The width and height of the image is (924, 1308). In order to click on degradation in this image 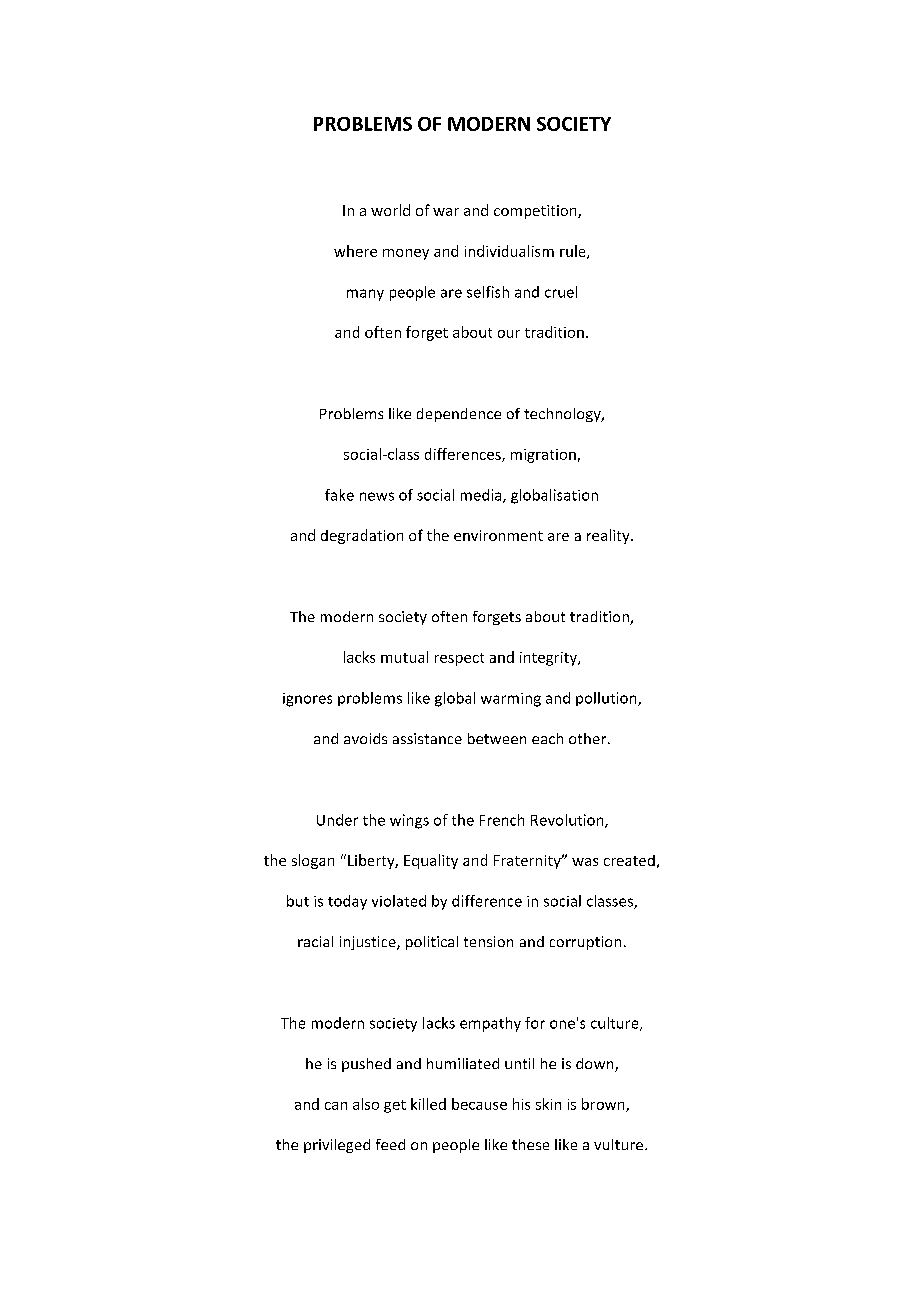, I will do `click(362, 536)`.
